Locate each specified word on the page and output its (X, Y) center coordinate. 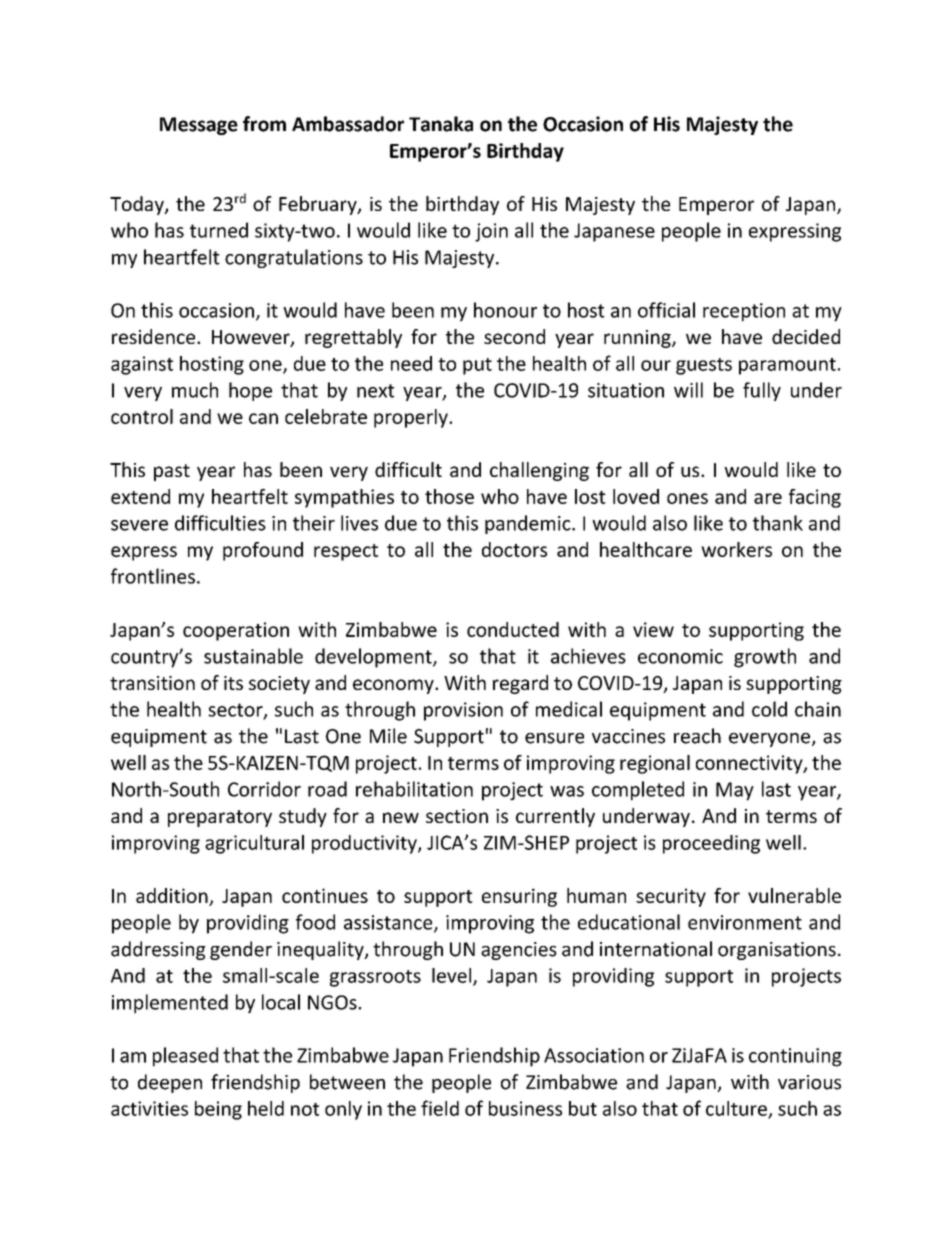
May (735, 791)
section (457, 816)
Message (199, 126)
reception (744, 312)
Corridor (264, 789)
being (218, 1110)
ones (687, 498)
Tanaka (441, 124)
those (449, 496)
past (172, 472)
